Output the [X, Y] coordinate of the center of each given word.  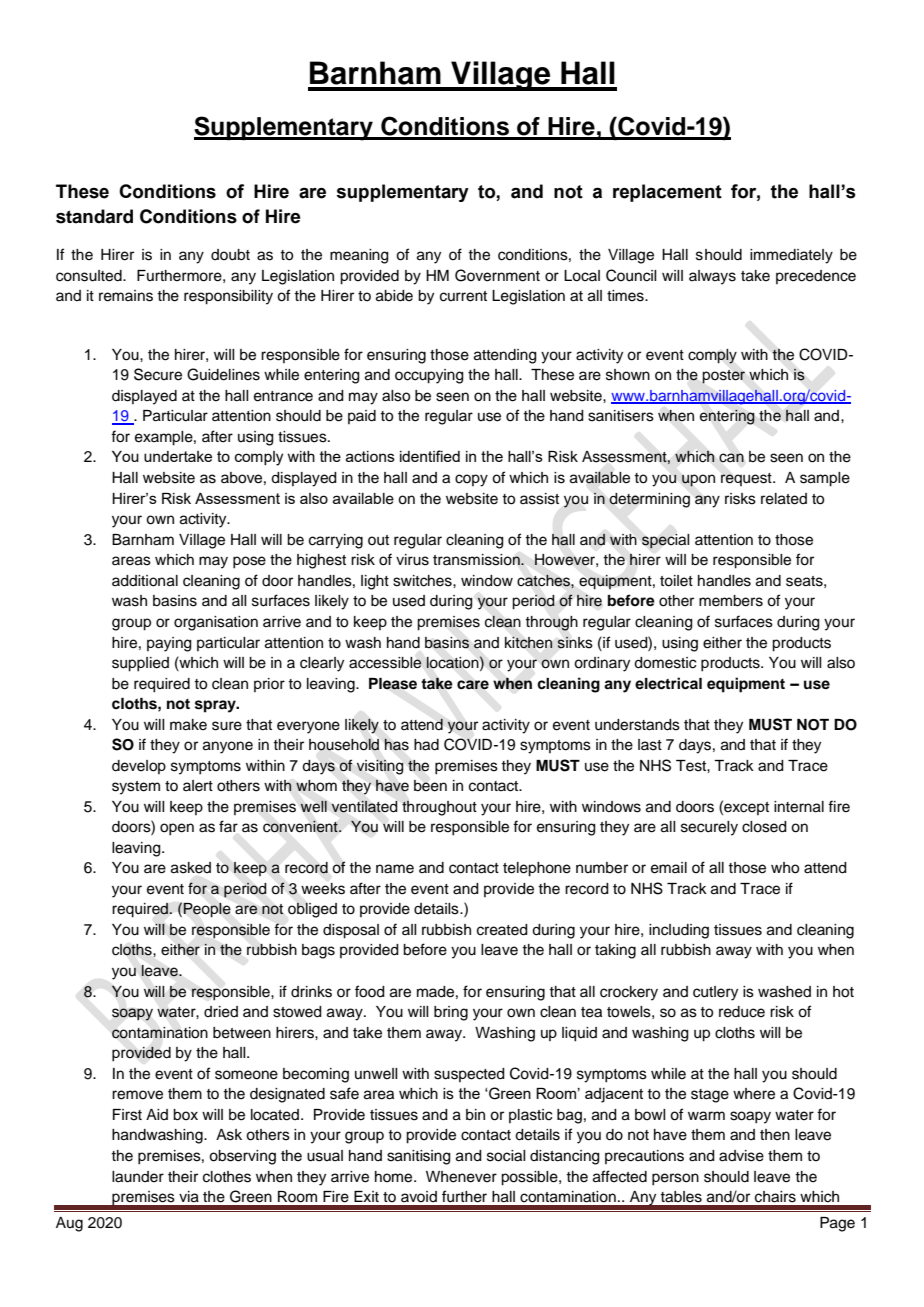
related [784, 499]
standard [94, 216]
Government [497, 275]
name [395, 869]
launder [138, 1177]
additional [145, 581]
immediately [791, 256]
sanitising [419, 1157]
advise [741, 1156]
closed [764, 827]
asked [191, 868]
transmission [477, 560]
